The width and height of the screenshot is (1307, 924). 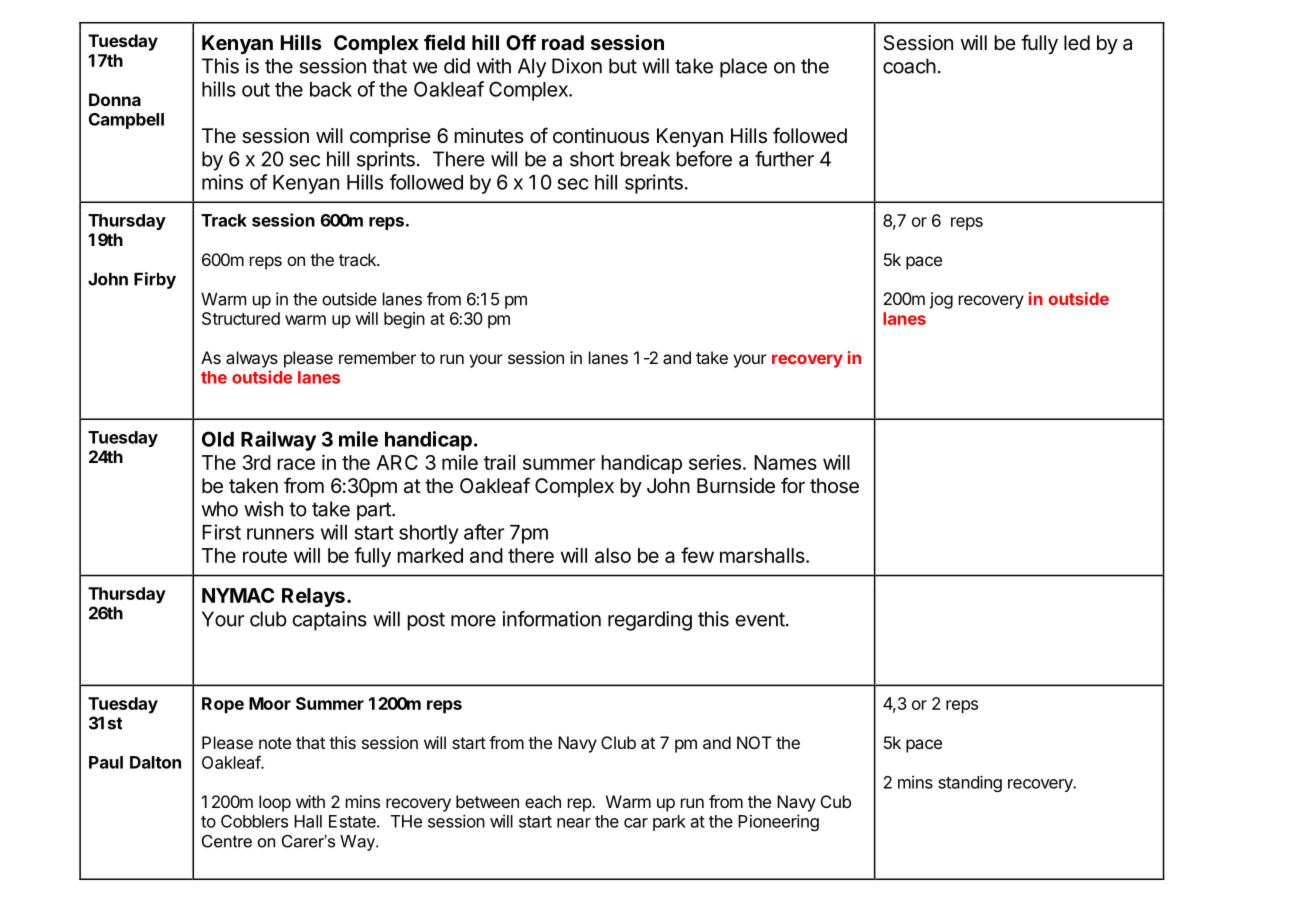 I want to click on break, so click(x=645, y=159).
